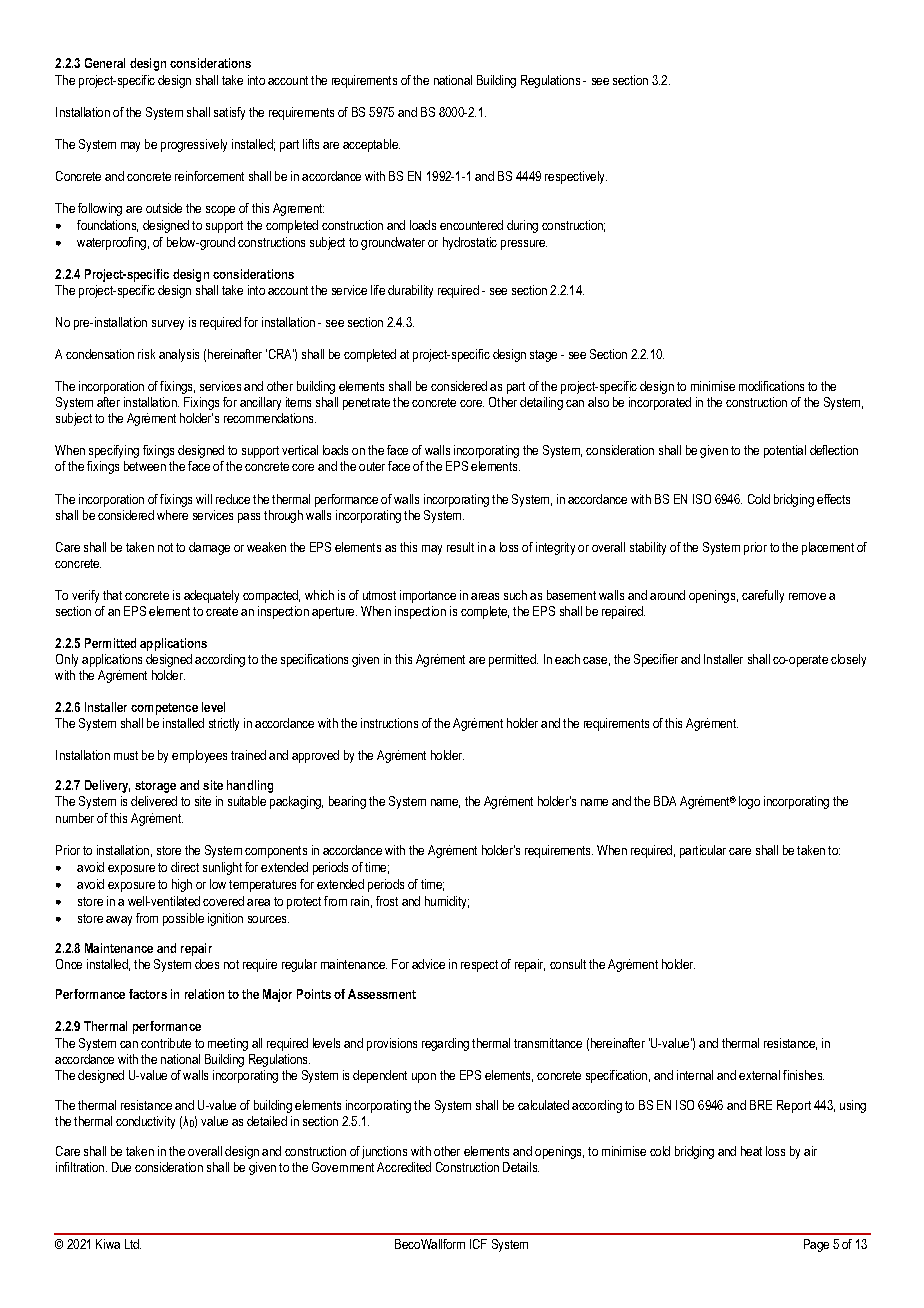 The height and width of the screenshot is (1308, 924). What do you see at coordinates (478, 1244) in the screenshot?
I see `ICF` at bounding box center [478, 1244].
